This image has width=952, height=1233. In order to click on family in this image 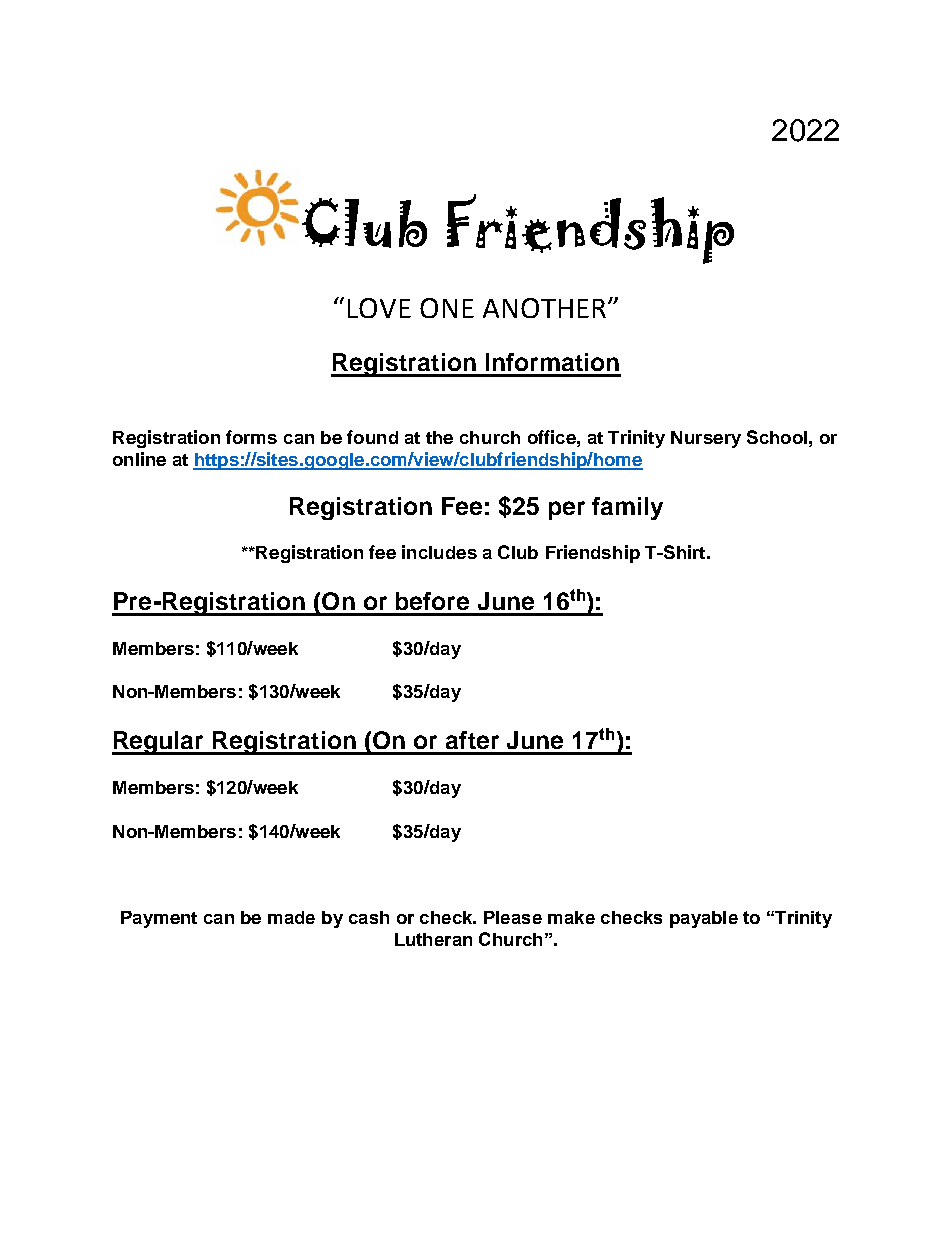, I will do `click(627, 508)`.
